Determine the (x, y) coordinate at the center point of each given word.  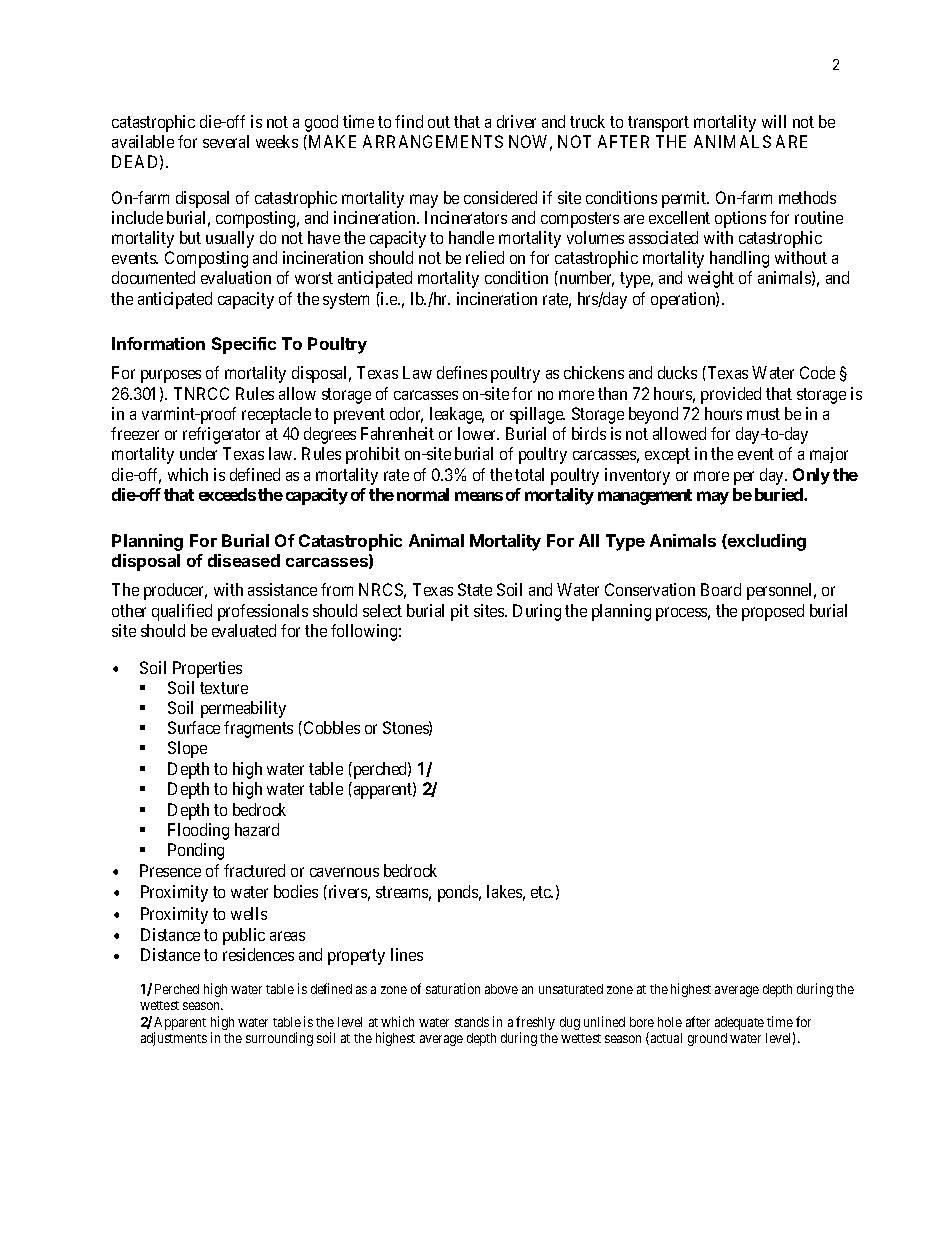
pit (460, 612)
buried (780, 494)
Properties (207, 669)
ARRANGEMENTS (433, 141)
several (226, 141)
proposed (773, 612)
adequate (739, 1023)
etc (542, 892)
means (479, 496)
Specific (244, 345)
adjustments (174, 1039)
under (198, 453)
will (774, 121)
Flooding (198, 831)
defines (462, 372)
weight (711, 279)
